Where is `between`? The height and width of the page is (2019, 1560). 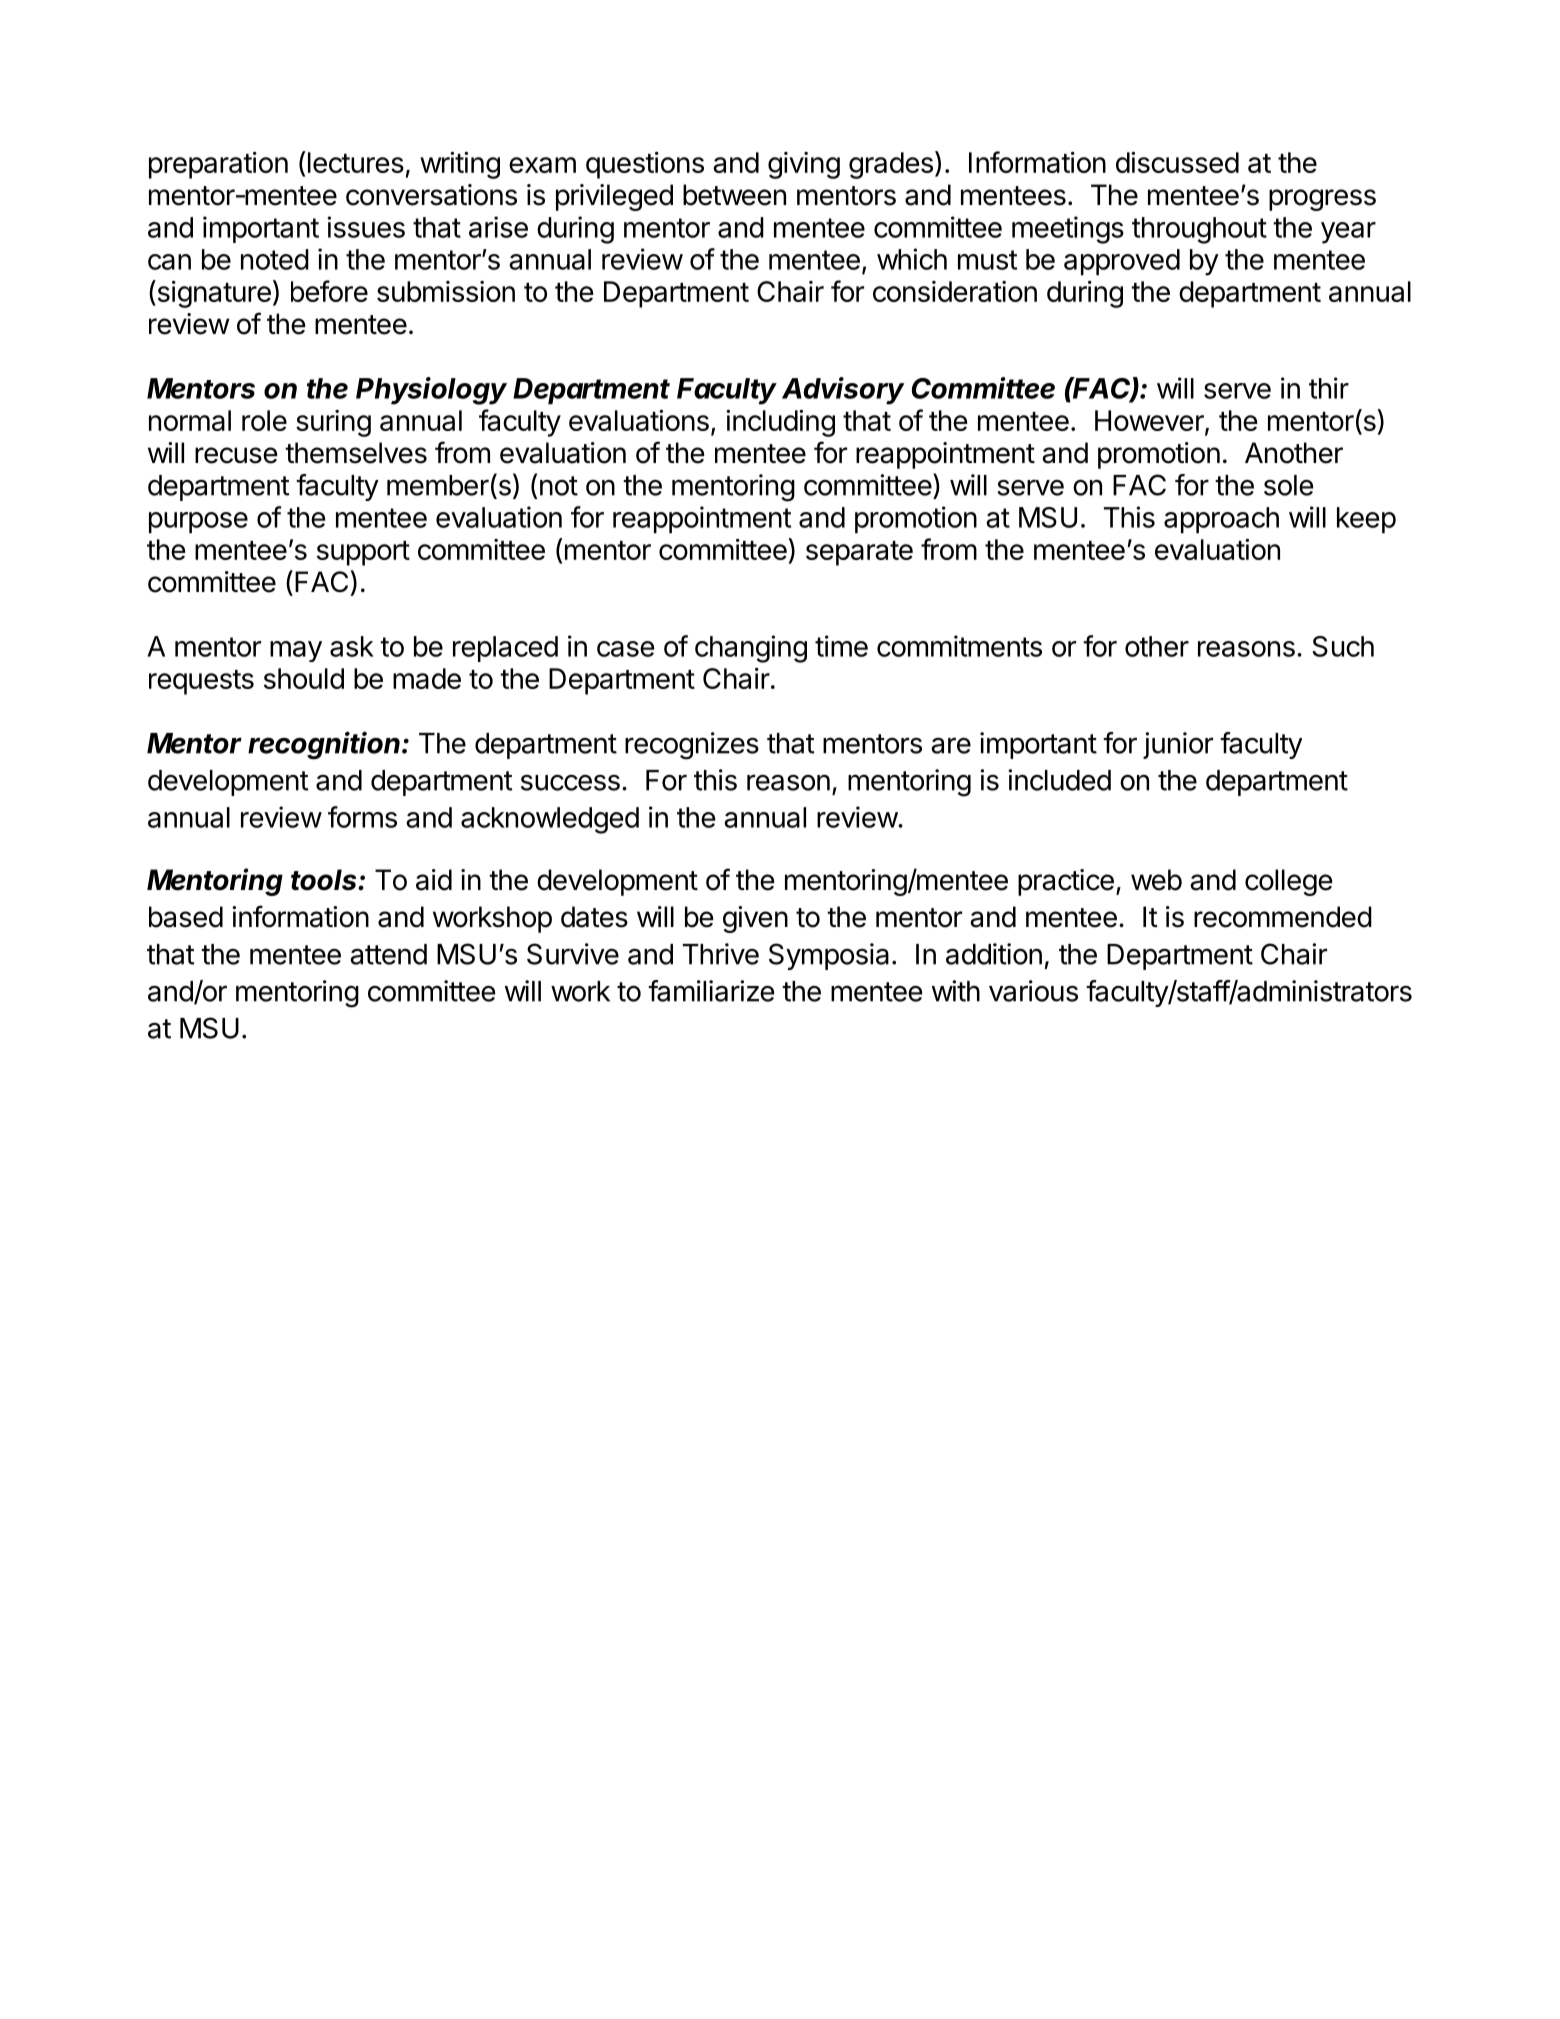
between is located at coordinates (734, 195).
